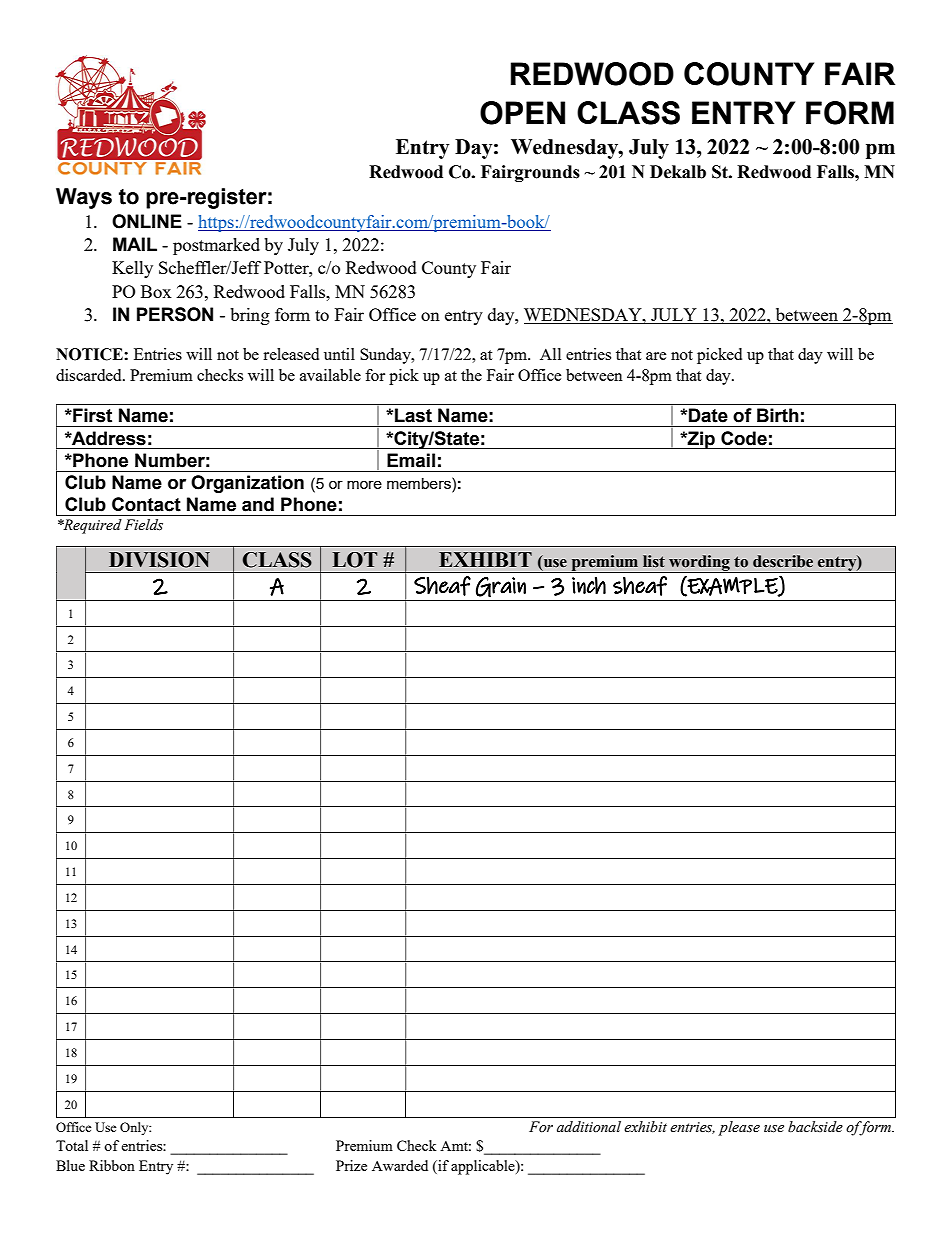 The height and width of the page is (1233, 952). Describe the element at coordinates (522, 113) in the page. I see `OPEN` at that location.
